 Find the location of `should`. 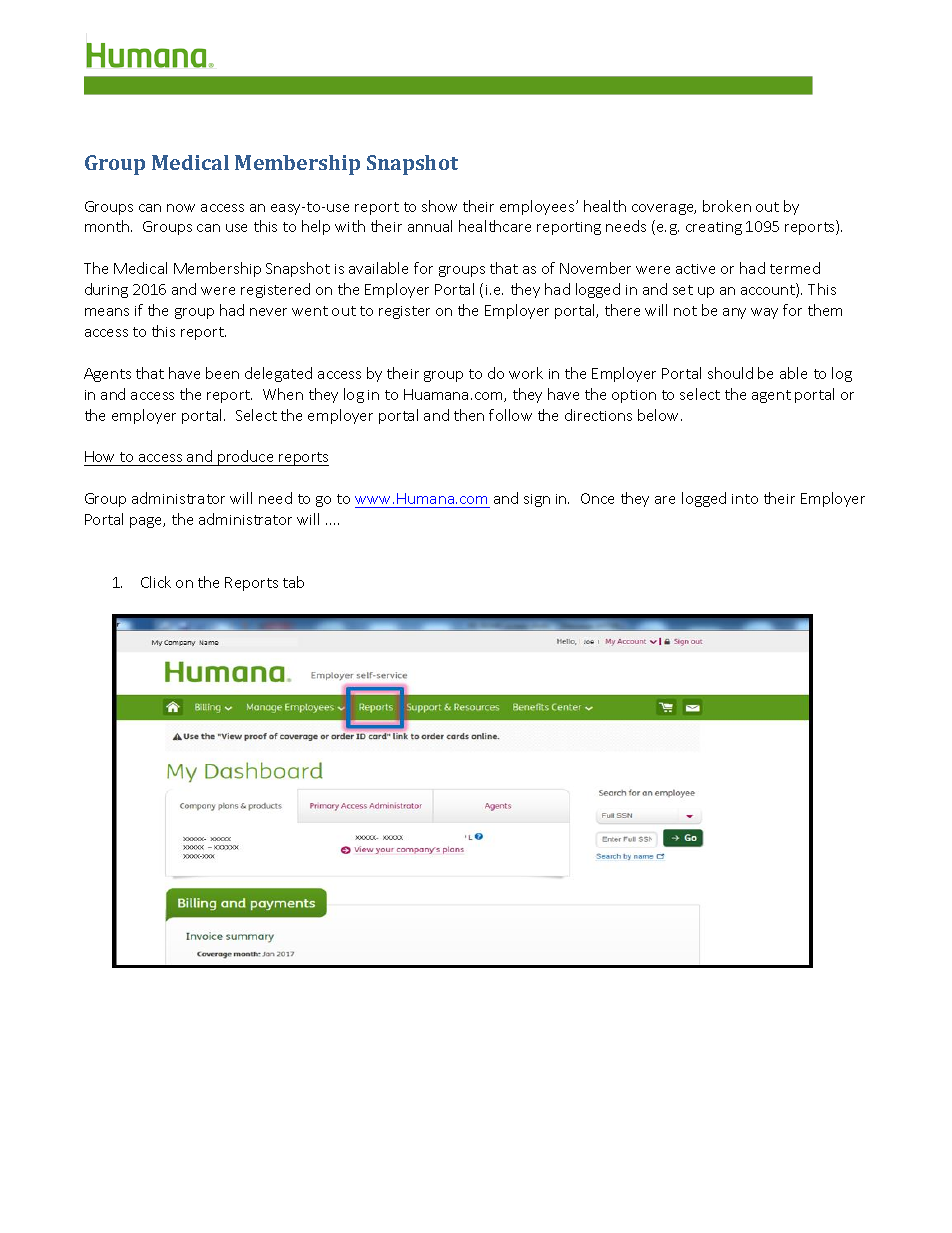

should is located at coordinates (730, 373).
